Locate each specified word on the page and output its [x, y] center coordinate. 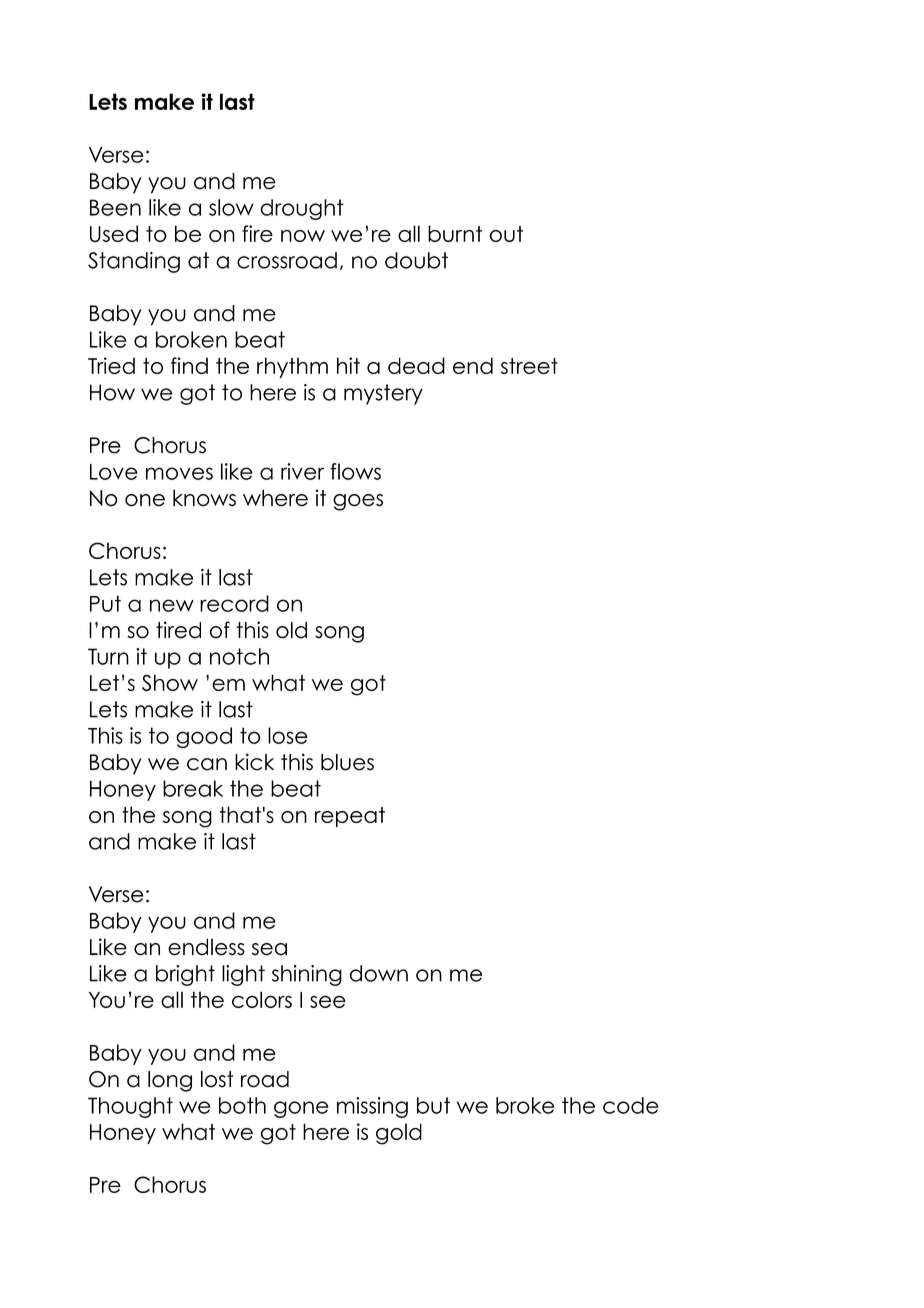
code [631, 1105]
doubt [416, 260]
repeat [350, 817]
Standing [134, 262]
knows [204, 498]
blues [347, 762]
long [170, 1081]
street [529, 366]
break [193, 788]
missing [372, 1107]
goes [358, 502]
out [506, 234]
